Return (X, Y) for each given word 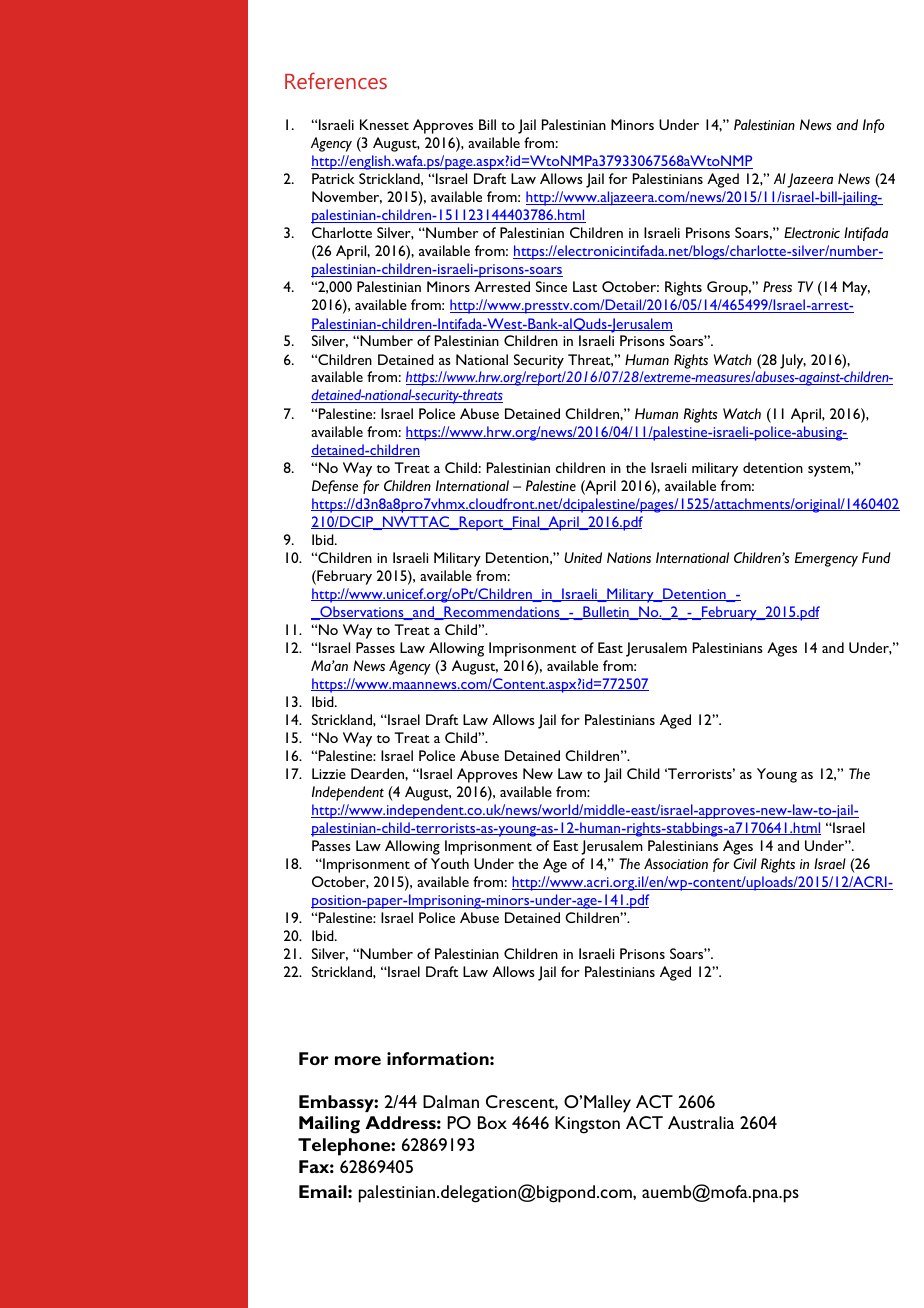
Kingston (587, 1125)
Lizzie (329, 773)
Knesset (384, 124)
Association (676, 863)
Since (551, 286)
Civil (745, 863)
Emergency (826, 559)
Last (585, 286)
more (358, 1060)
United (583, 557)
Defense (335, 487)
